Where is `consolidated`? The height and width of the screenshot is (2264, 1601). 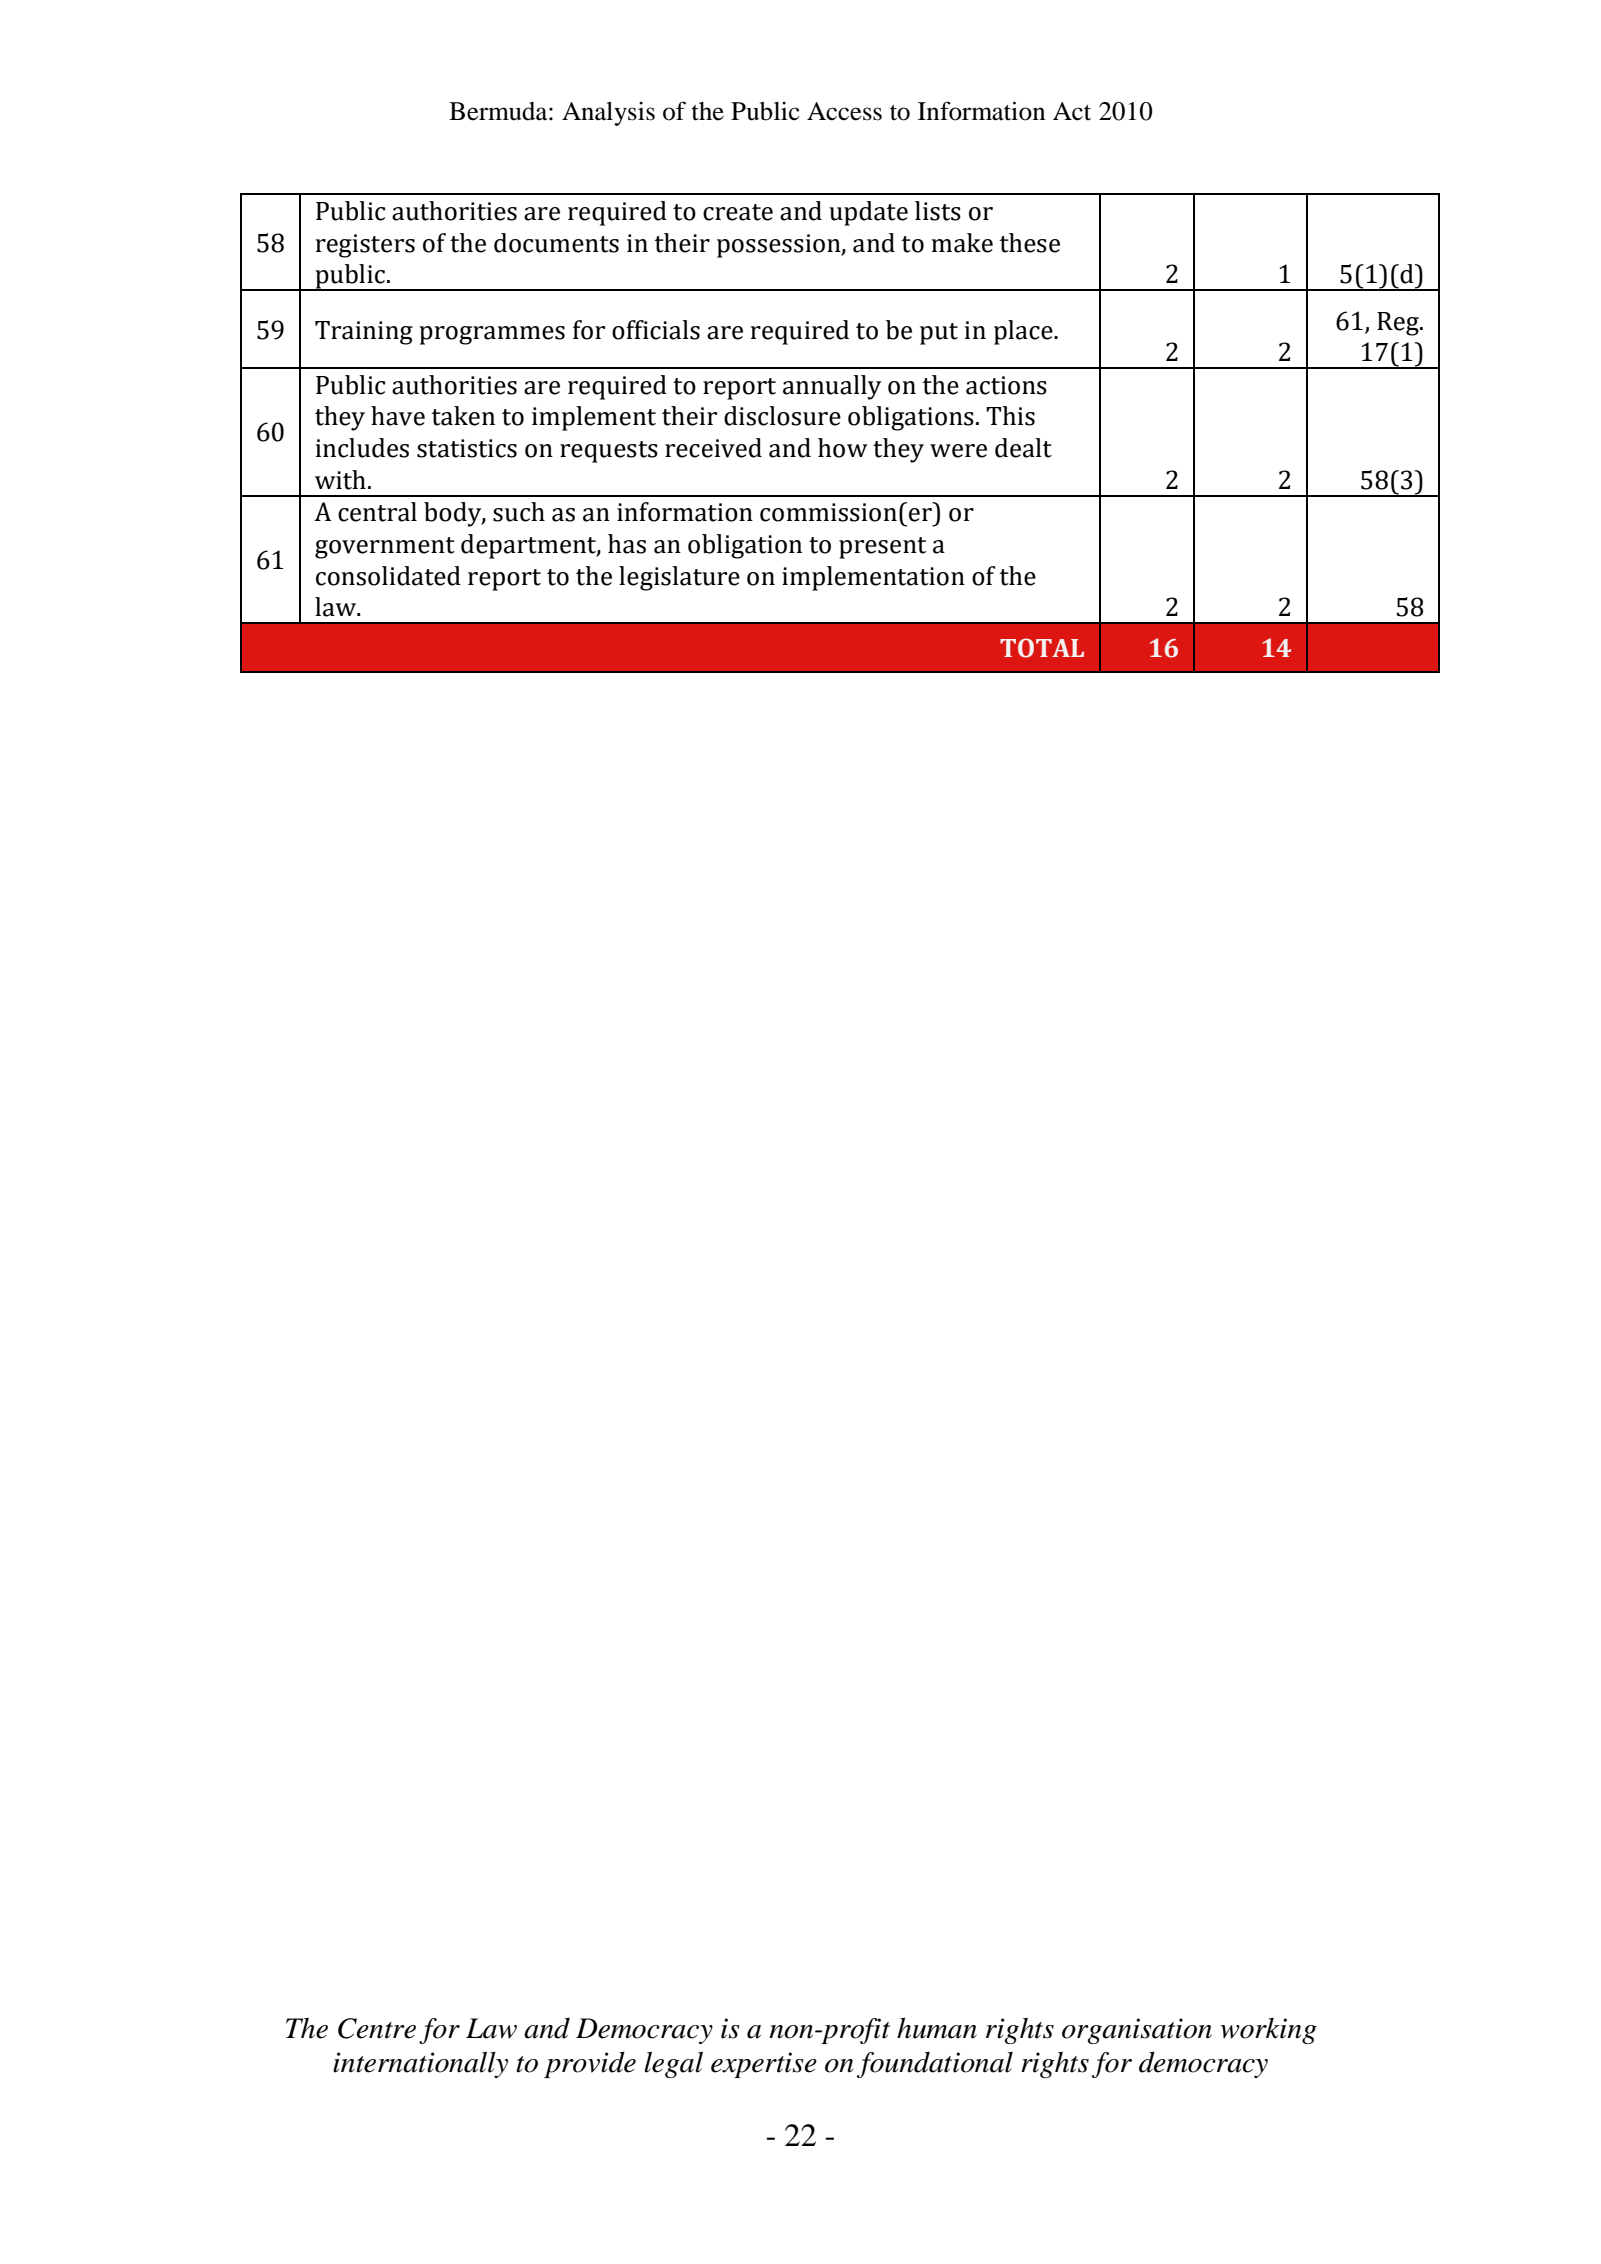 consolidated is located at coordinates (388, 576).
